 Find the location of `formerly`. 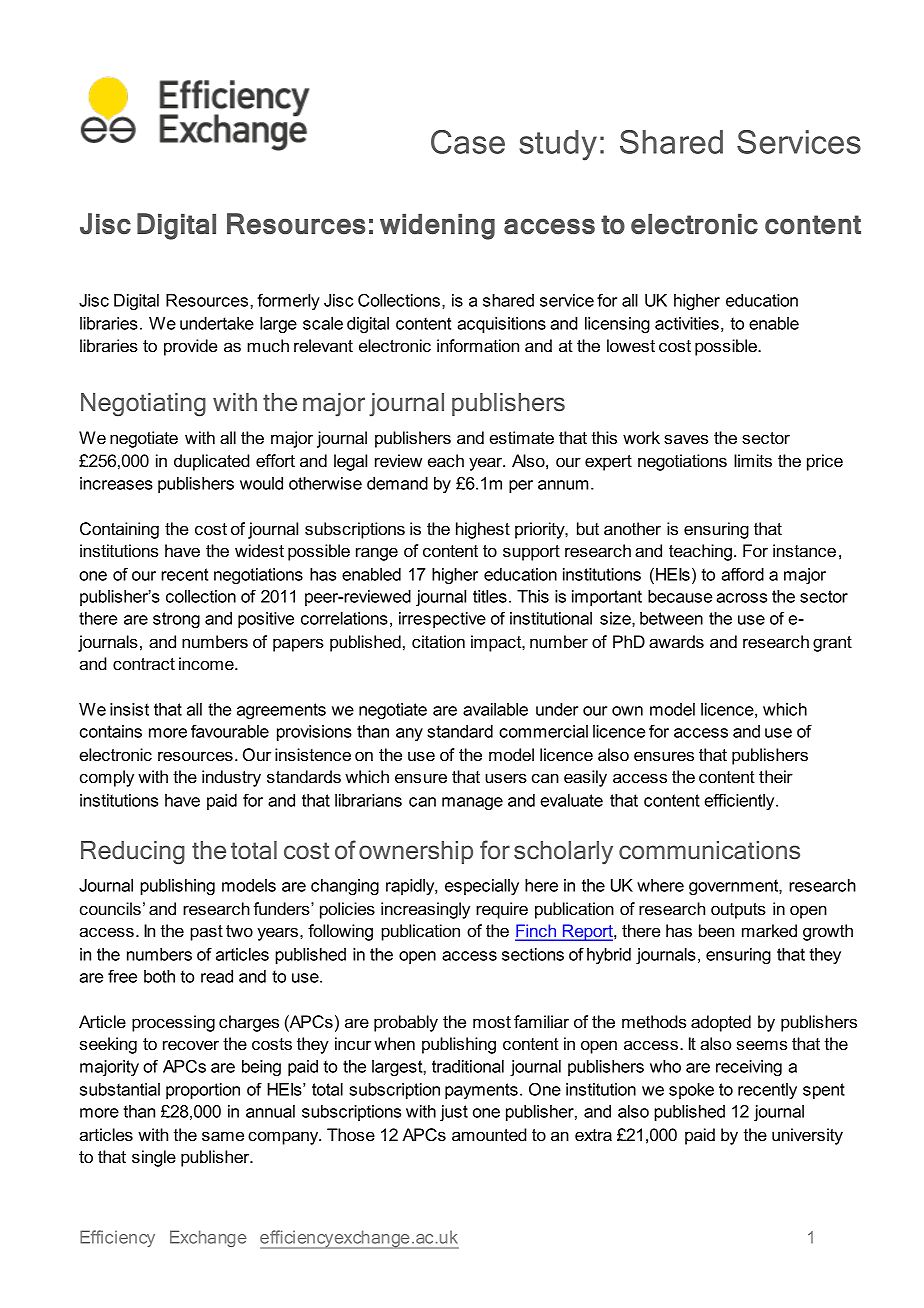

formerly is located at coordinates (288, 301).
